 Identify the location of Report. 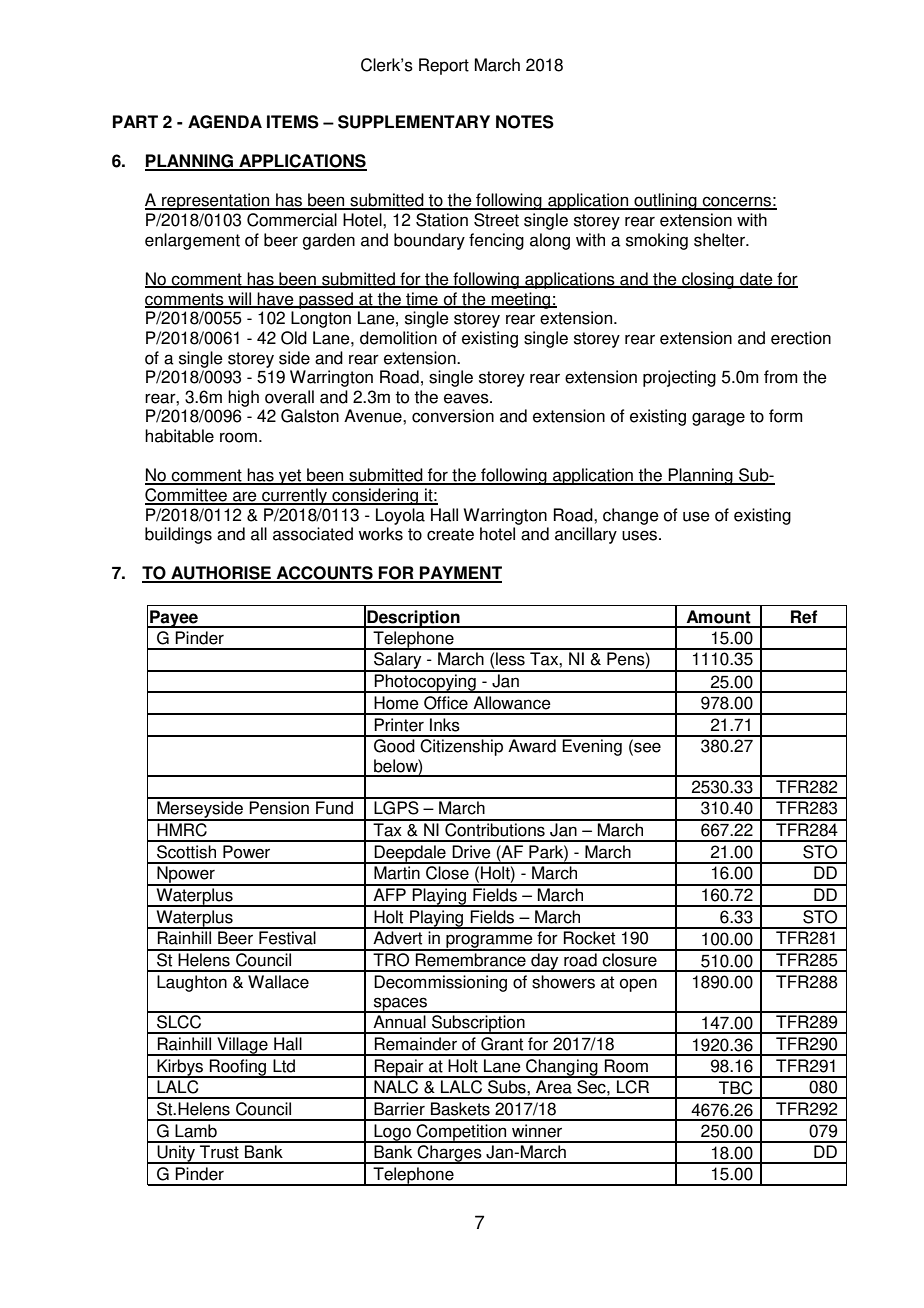
(444, 66).
